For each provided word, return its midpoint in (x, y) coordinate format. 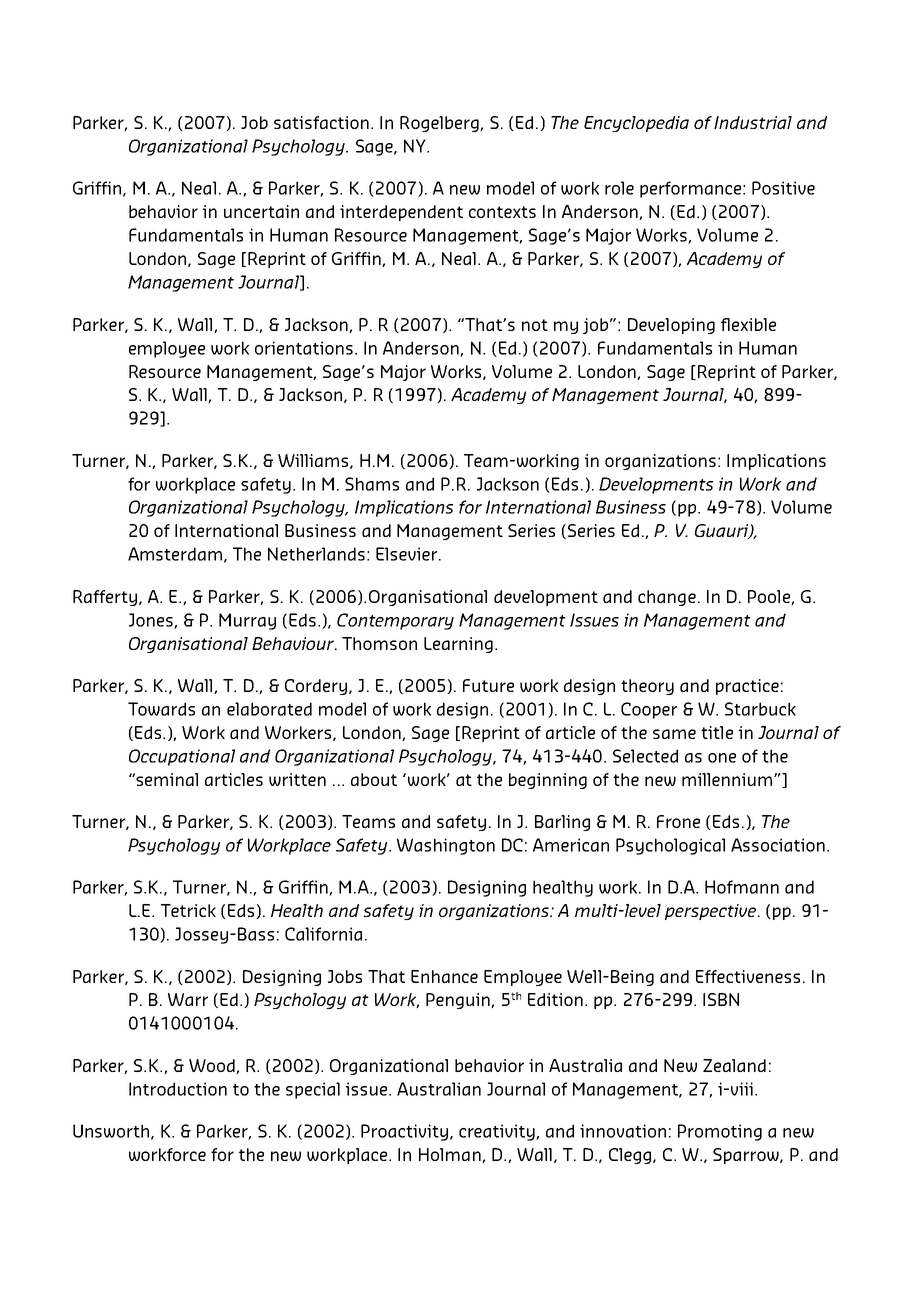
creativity (498, 1132)
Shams (372, 484)
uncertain (261, 211)
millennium (728, 779)
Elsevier (408, 554)
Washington (446, 846)
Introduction (178, 1089)
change (667, 598)
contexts (502, 212)
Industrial (753, 122)
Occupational (182, 757)
